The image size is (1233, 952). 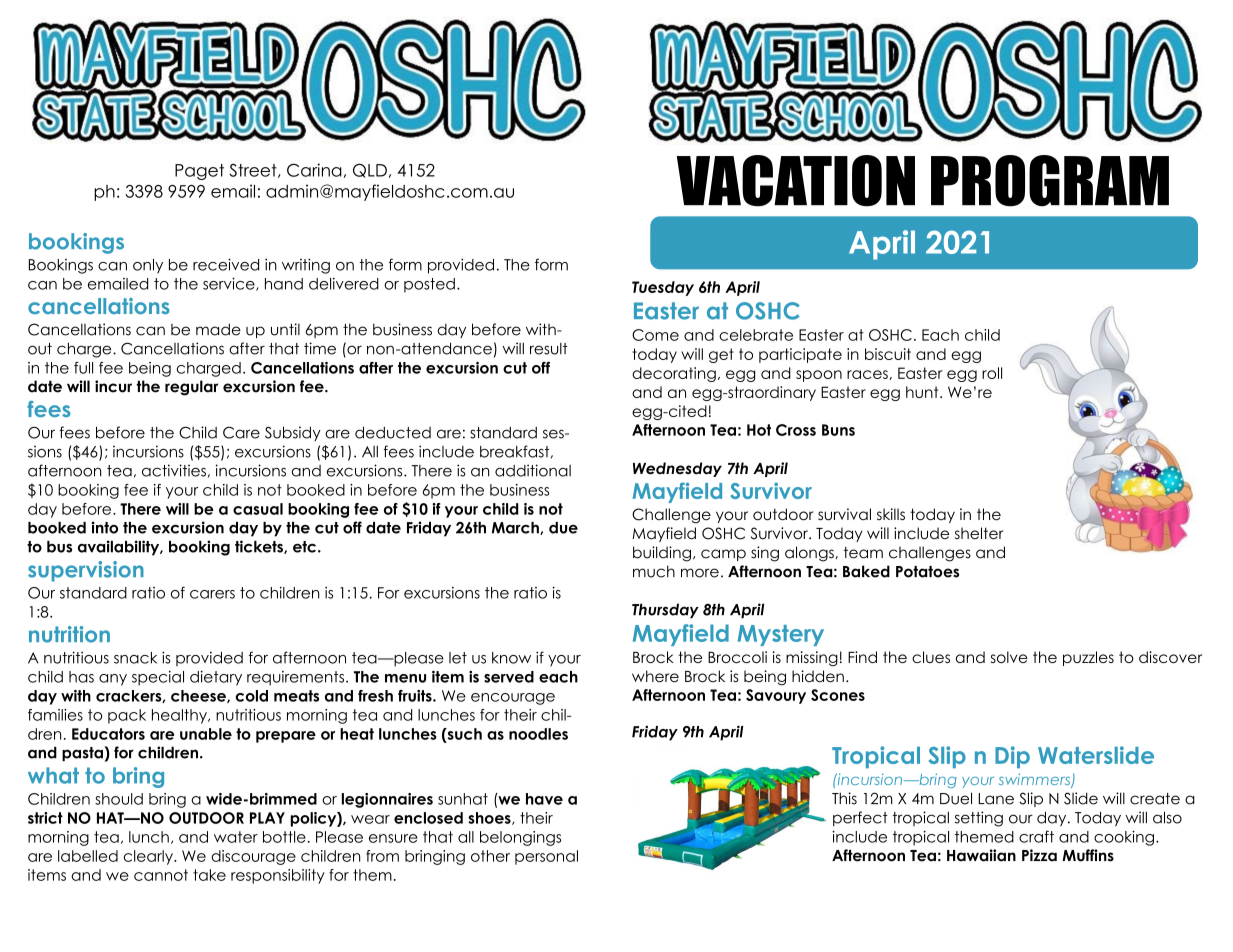 What do you see at coordinates (149, 857) in the page?
I see `clearly` at bounding box center [149, 857].
